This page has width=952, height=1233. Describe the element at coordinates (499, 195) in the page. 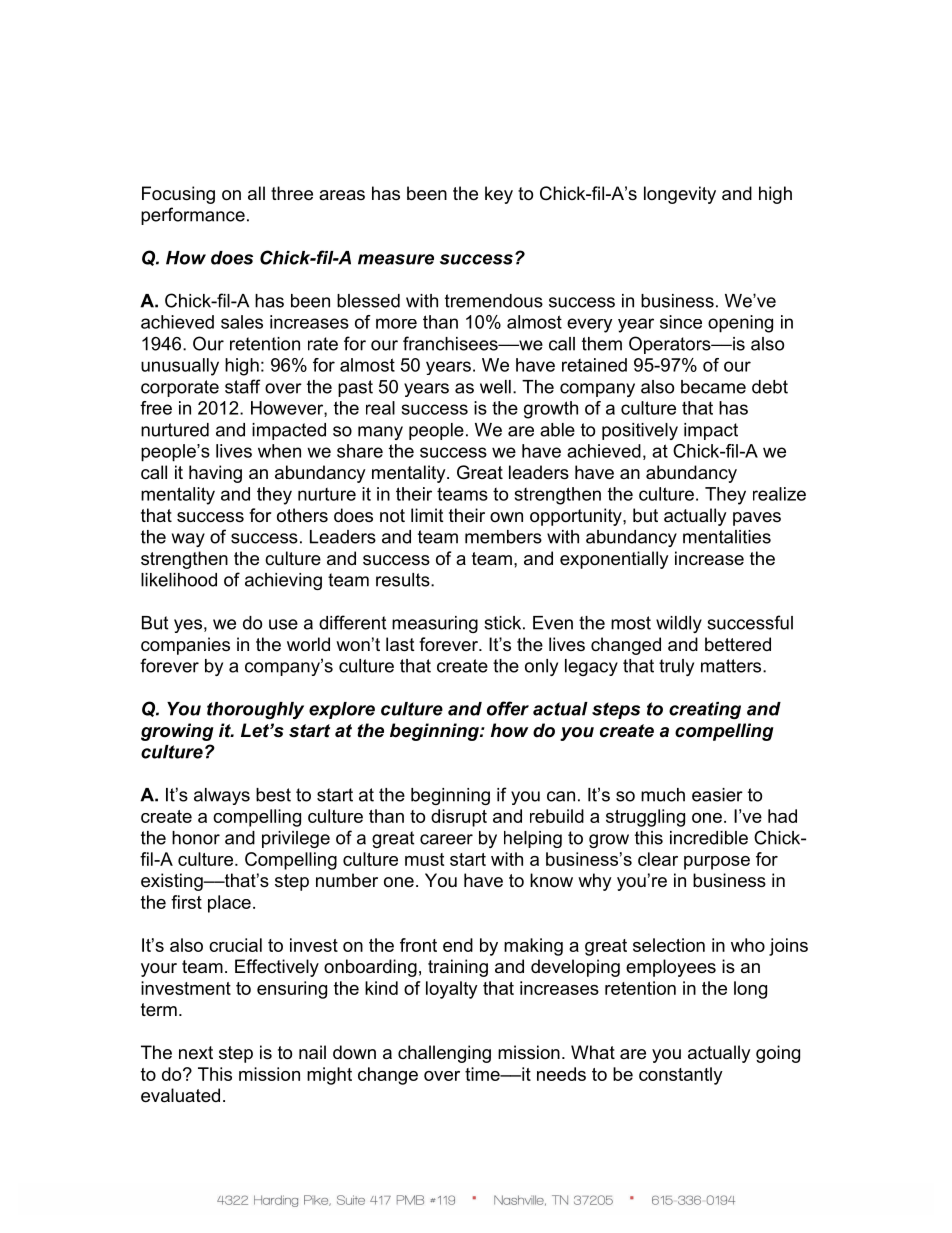

I see `key` at that location.
